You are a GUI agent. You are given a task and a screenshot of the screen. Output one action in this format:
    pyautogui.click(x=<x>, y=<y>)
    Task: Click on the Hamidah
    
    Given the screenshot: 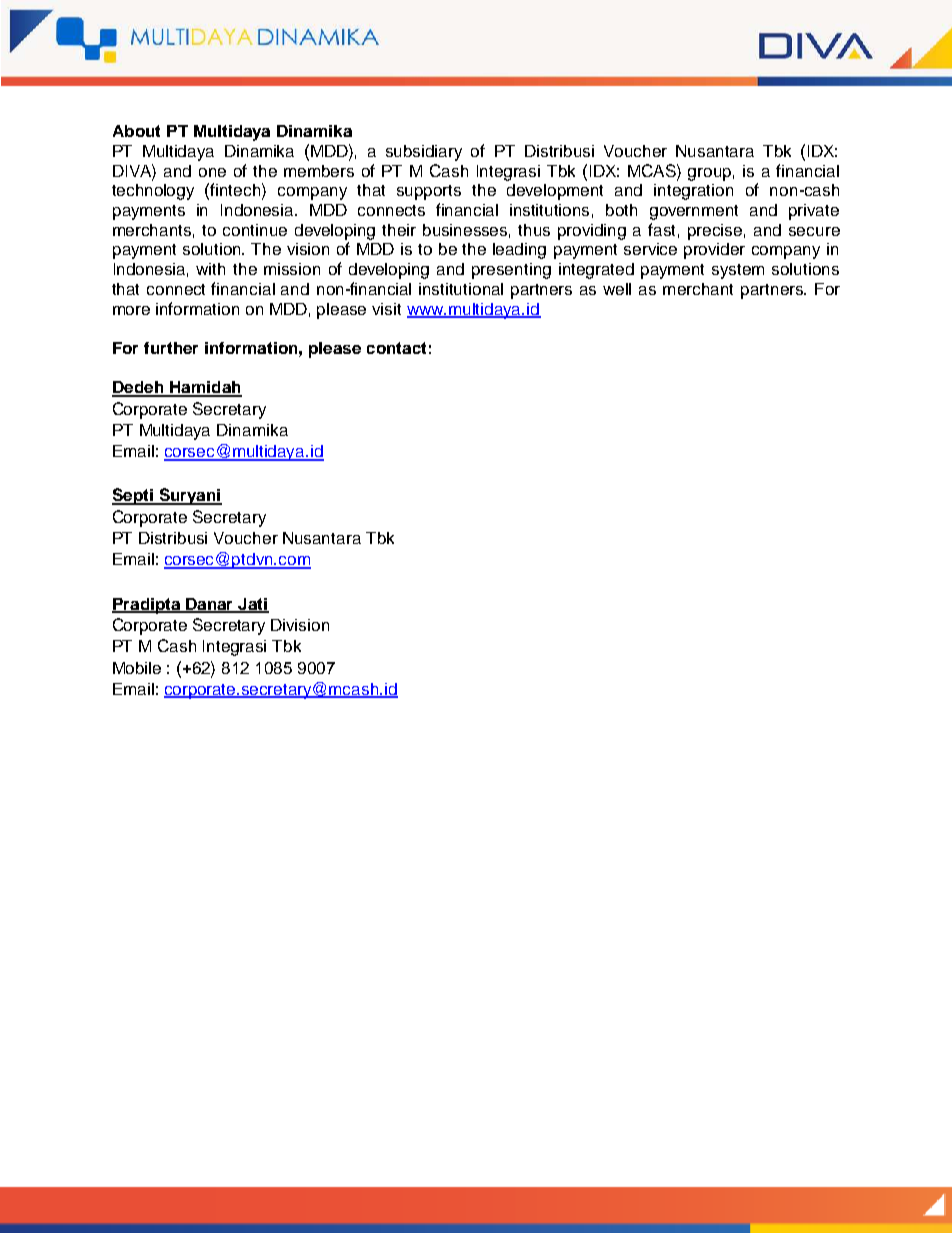 What is the action you would take?
    pyautogui.click(x=205, y=388)
